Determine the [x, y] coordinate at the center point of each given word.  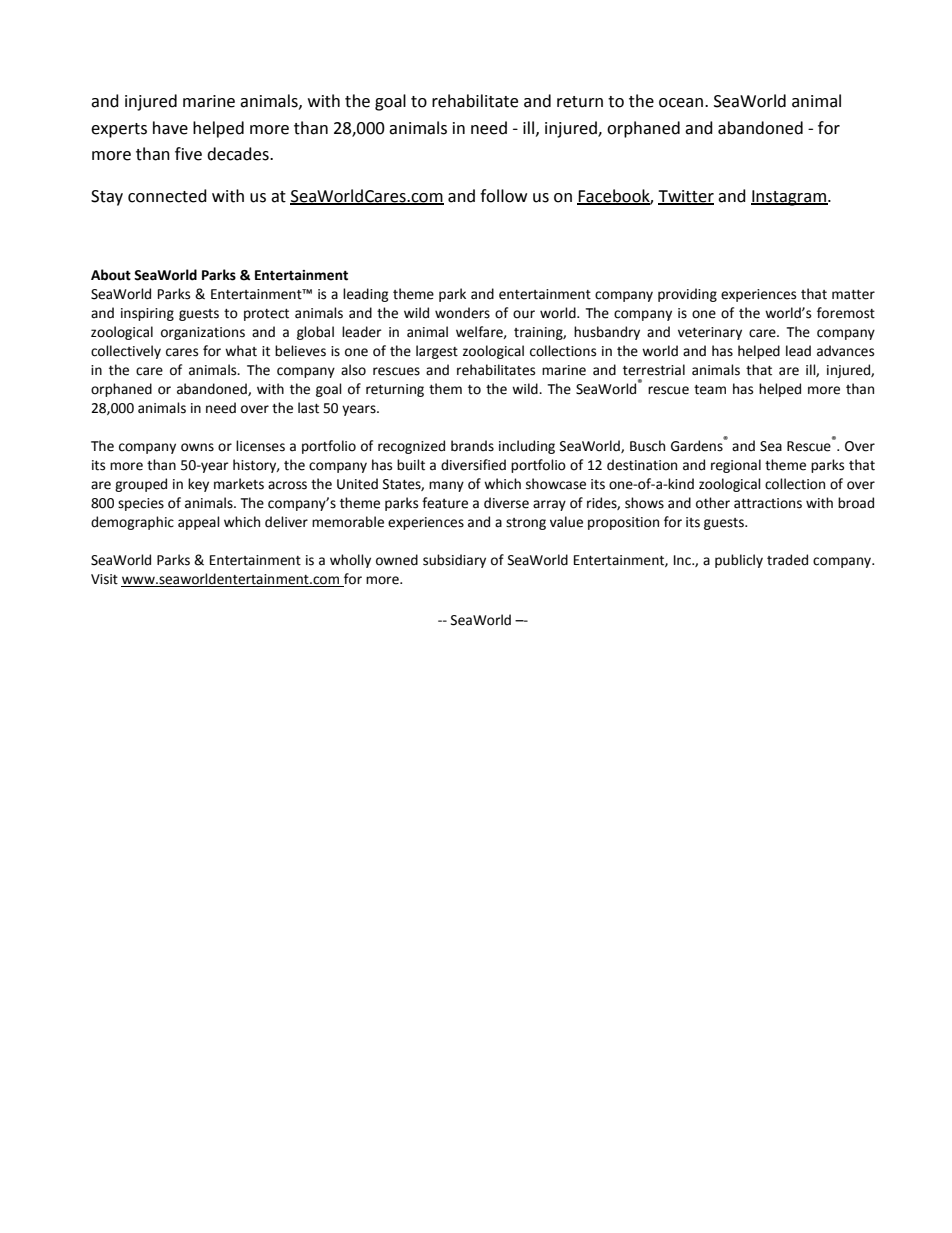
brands [472, 446]
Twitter [686, 197]
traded [787, 560]
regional [736, 466]
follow [503, 196]
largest [437, 352]
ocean [682, 103]
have [170, 128]
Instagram [789, 198]
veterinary [710, 333]
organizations [203, 333]
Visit [104, 579]
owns [197, 447]
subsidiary [454, 561]
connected [167, 196]
